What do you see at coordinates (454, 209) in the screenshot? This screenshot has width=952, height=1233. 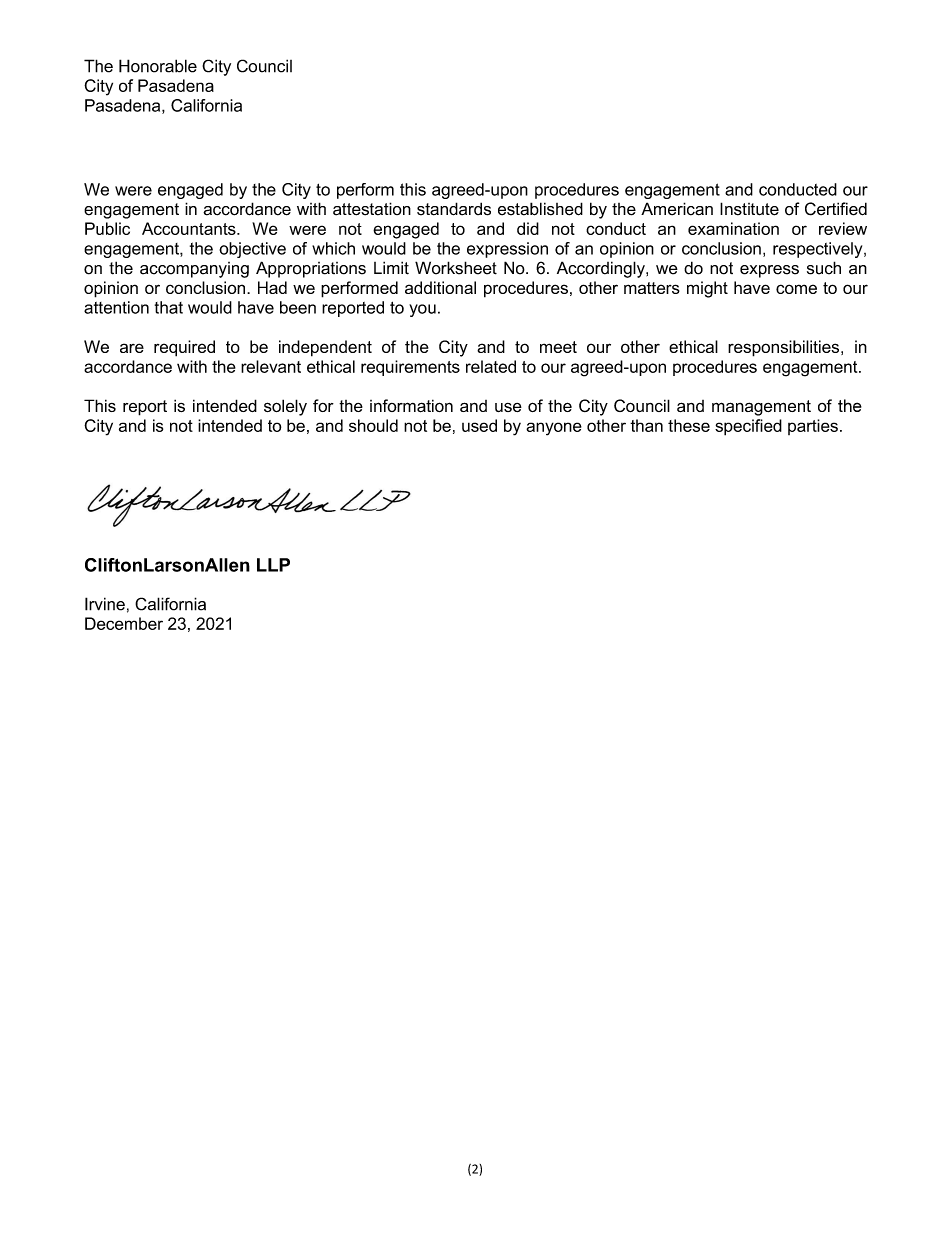 I see `standards` at bounding box center [454, 209].
